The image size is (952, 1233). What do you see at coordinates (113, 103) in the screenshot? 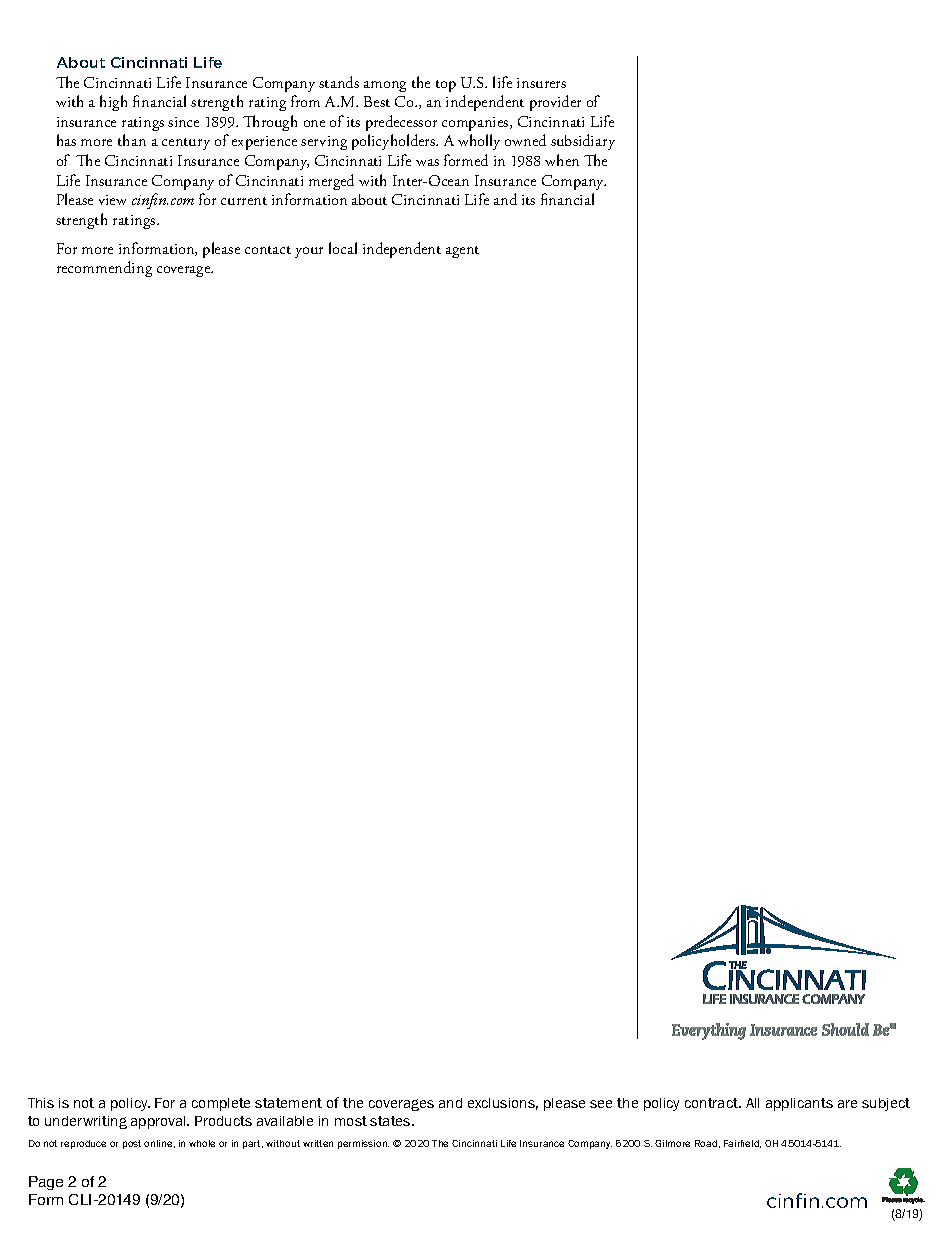
I see `high` at bounding box center [113, 103].
